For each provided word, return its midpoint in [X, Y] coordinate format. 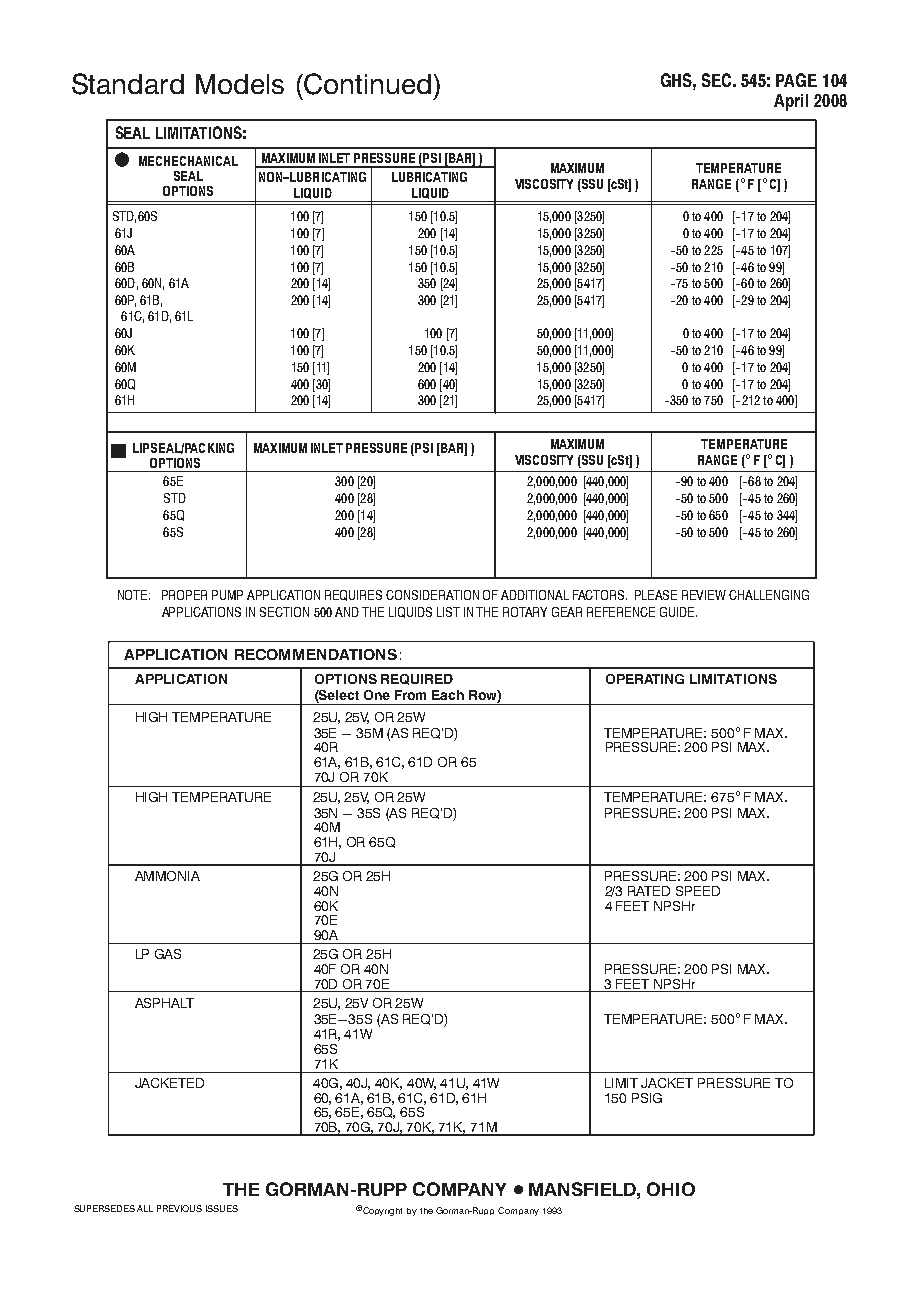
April [791, 102]
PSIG [647, 1098]
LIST [448, 612]
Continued [366, 84]
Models [240, 84]
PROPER [184, 595]
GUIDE [678, 612]
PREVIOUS [179, 1208]
